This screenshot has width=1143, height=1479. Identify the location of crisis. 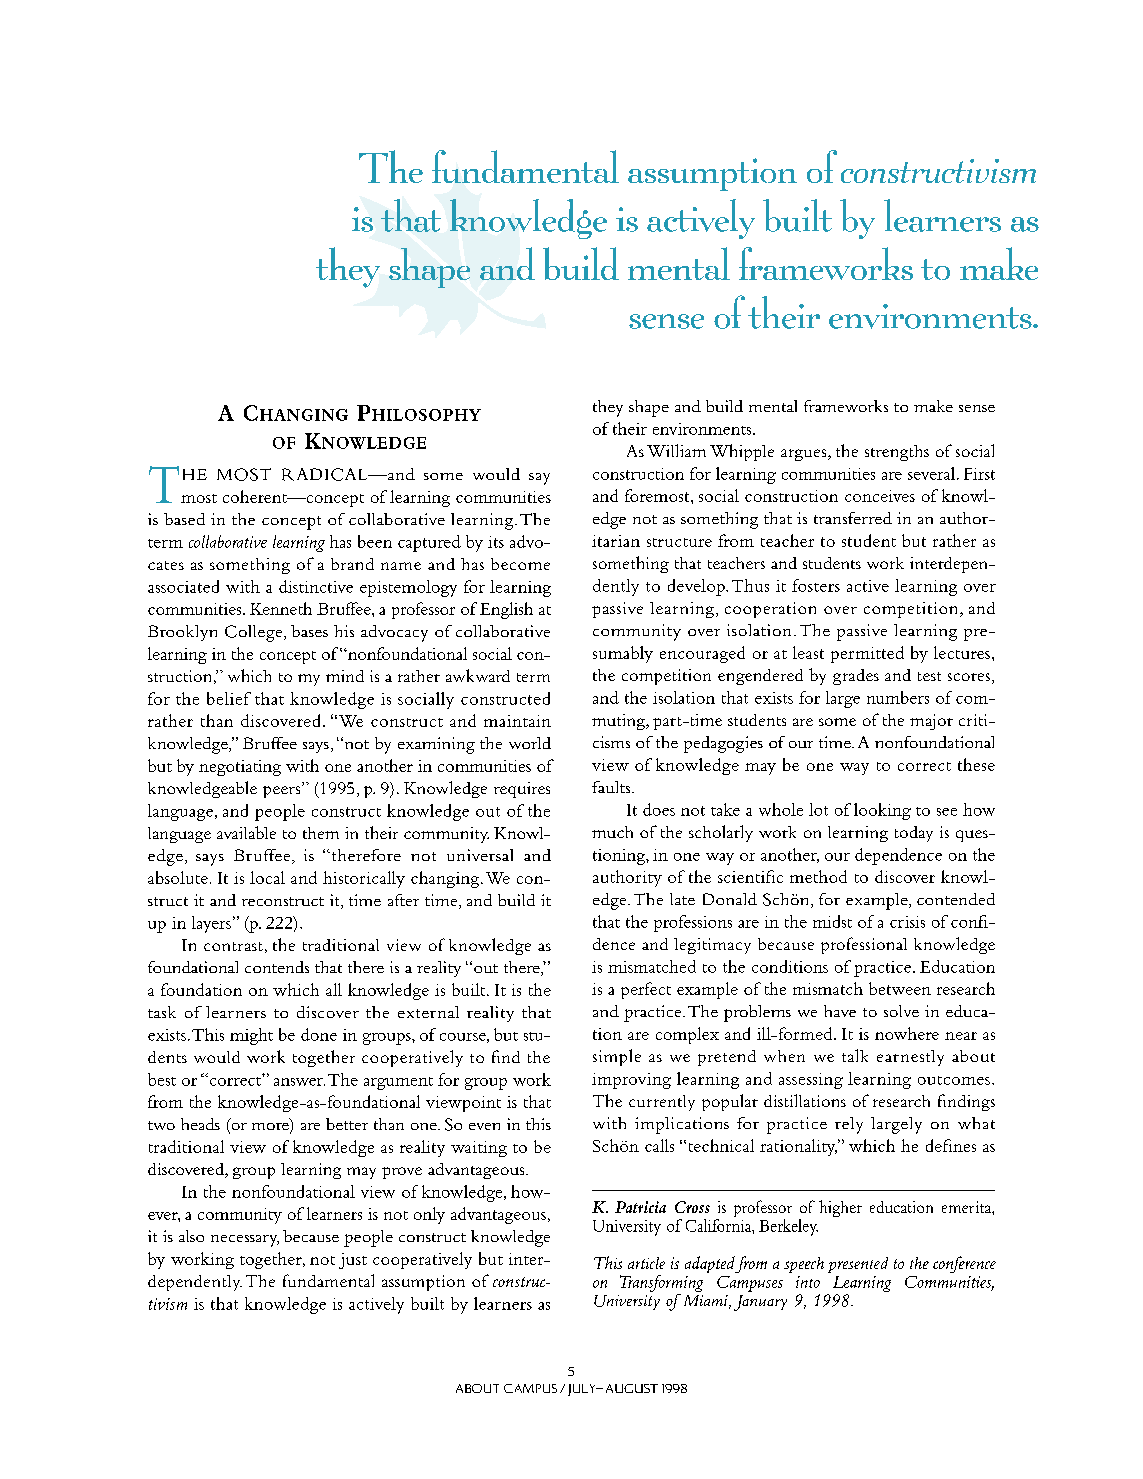
(907, 922).
